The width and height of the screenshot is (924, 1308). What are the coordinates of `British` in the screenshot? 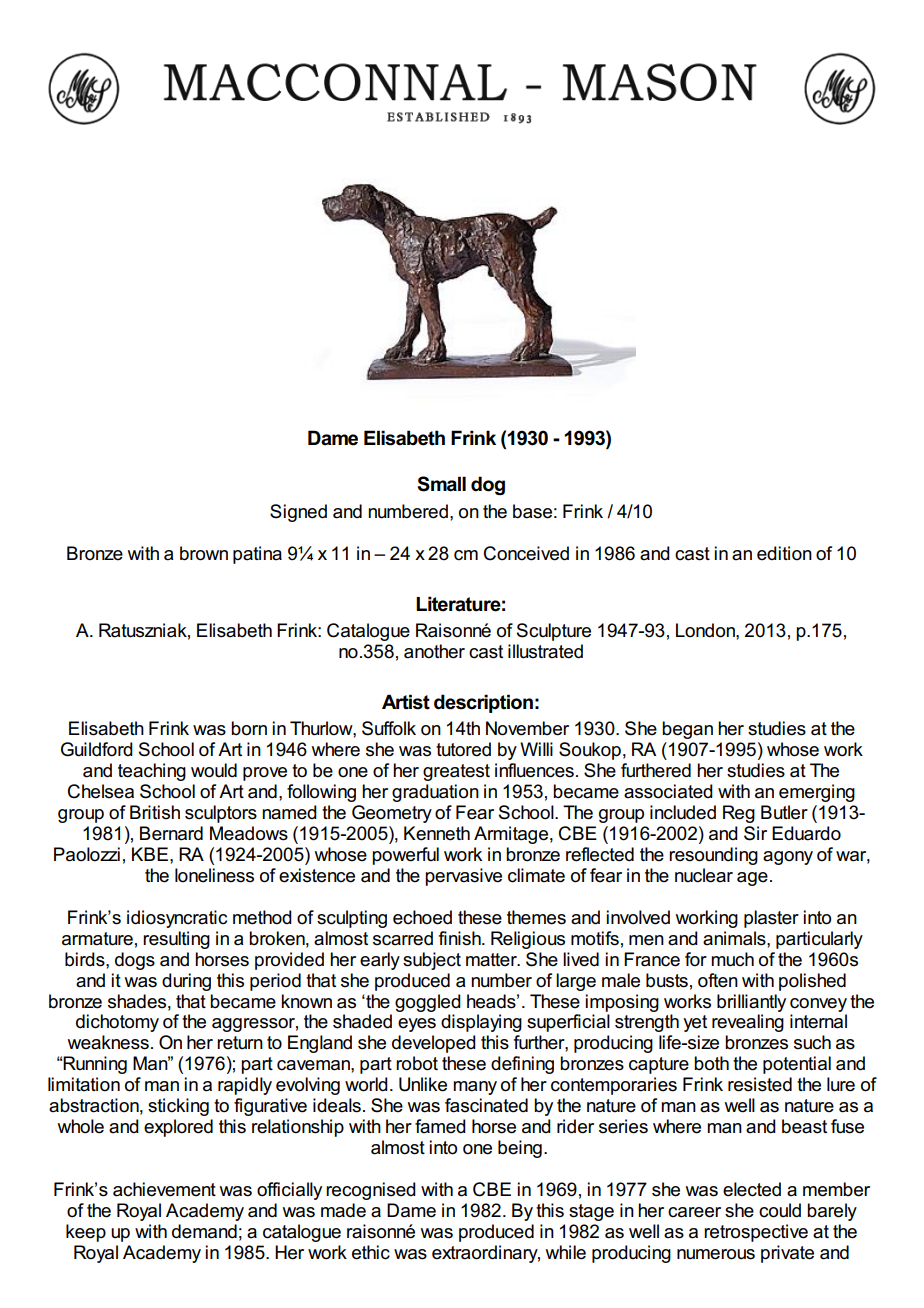 It's located at (155, 812).
